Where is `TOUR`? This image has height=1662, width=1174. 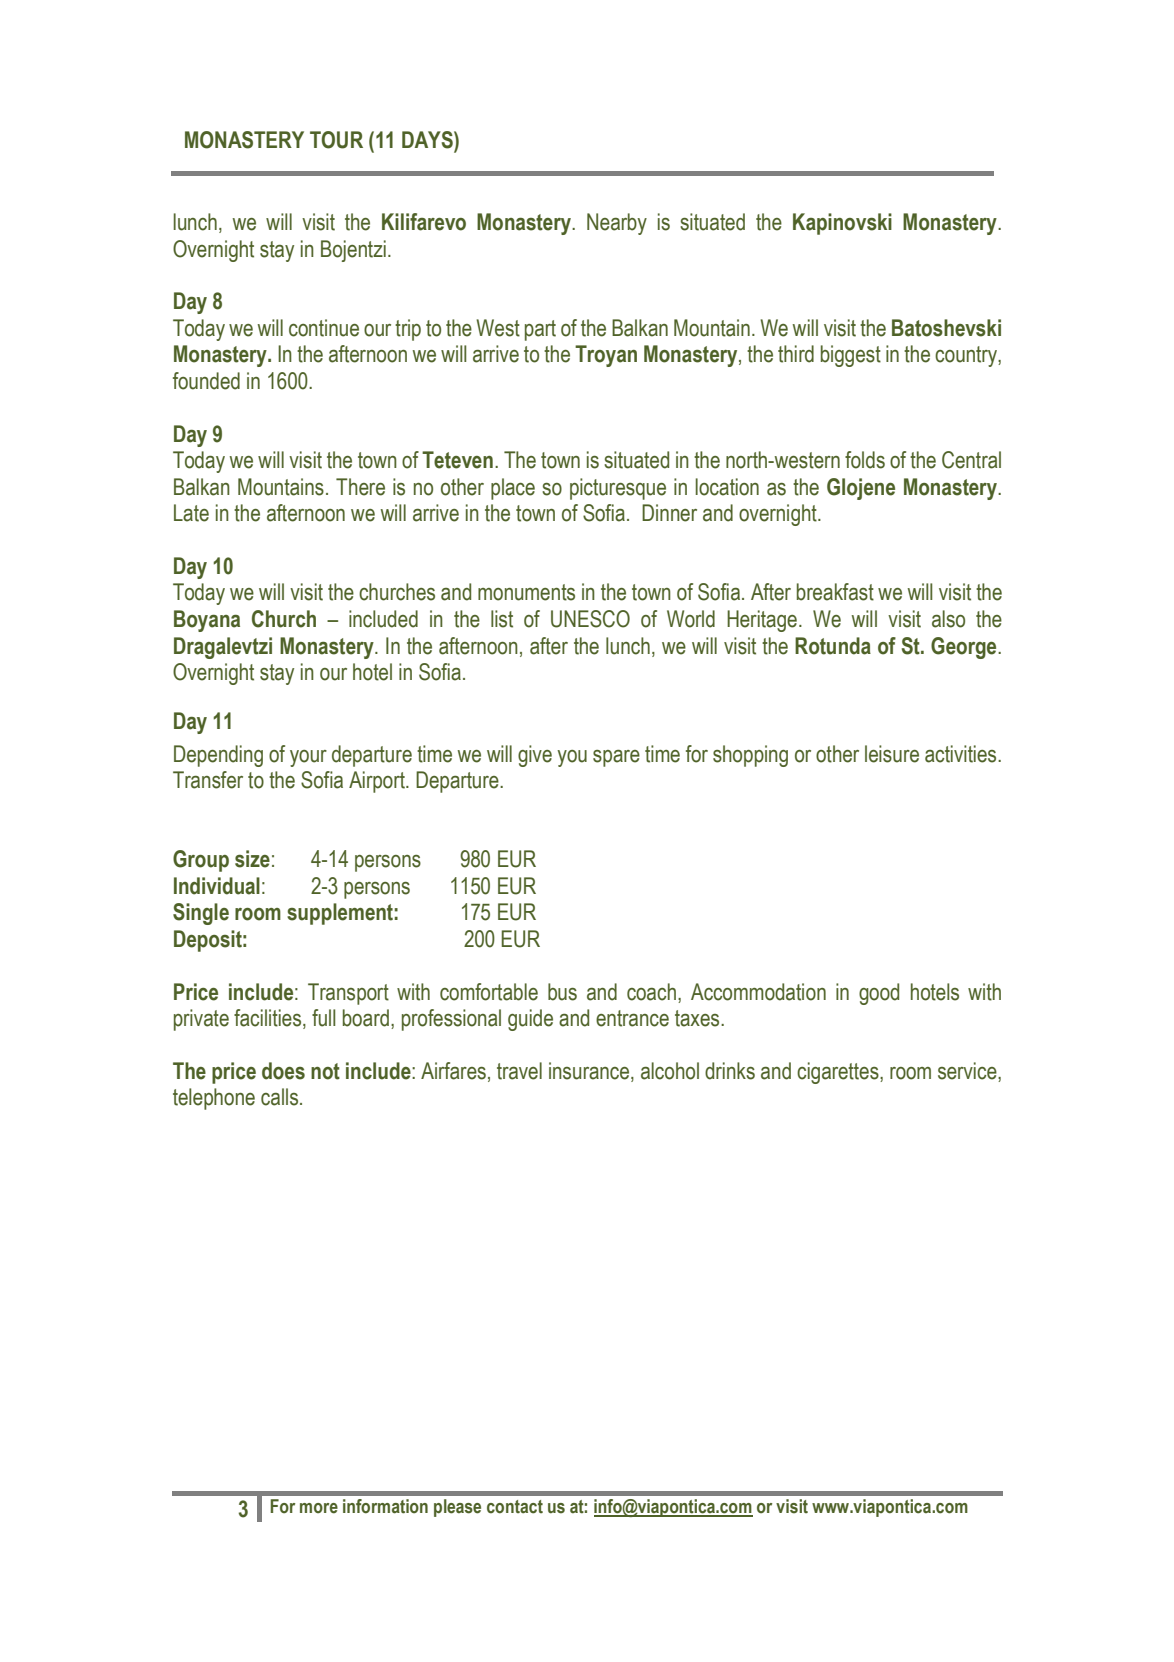 TOUR is located at coordinates (336, 140).
